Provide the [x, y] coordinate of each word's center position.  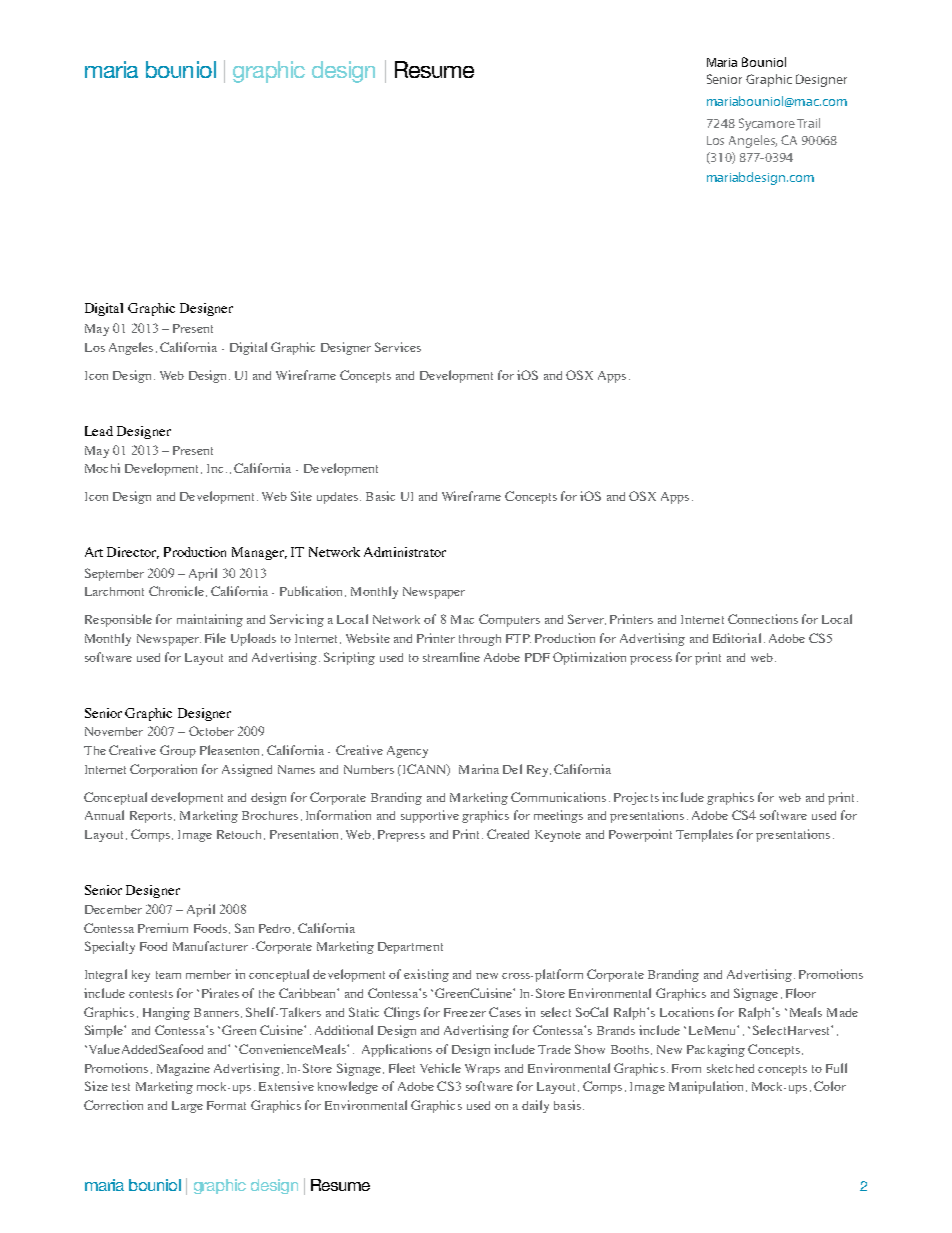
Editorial [737, 638]
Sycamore [767, 124]
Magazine [183, 1069]
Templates [704, 835]
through [480, 640]
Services [398, 347]
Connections [763, 619]
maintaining [210, 620]
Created [508, 834]
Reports [151, 817]
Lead [99, 431]
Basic [380, 496]
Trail [808, 123]
